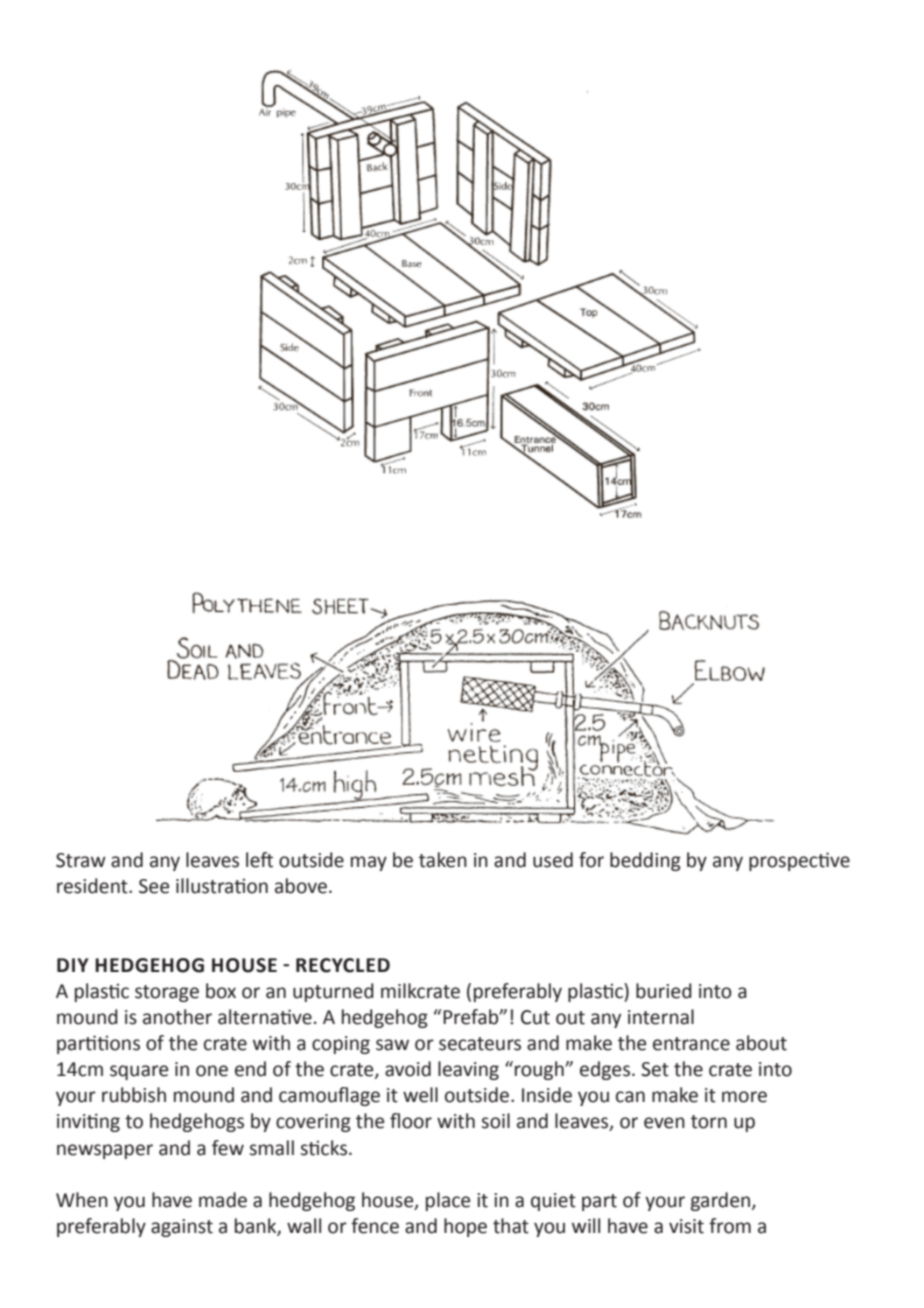  I want to click on rubbish, so click(134, 1095).
